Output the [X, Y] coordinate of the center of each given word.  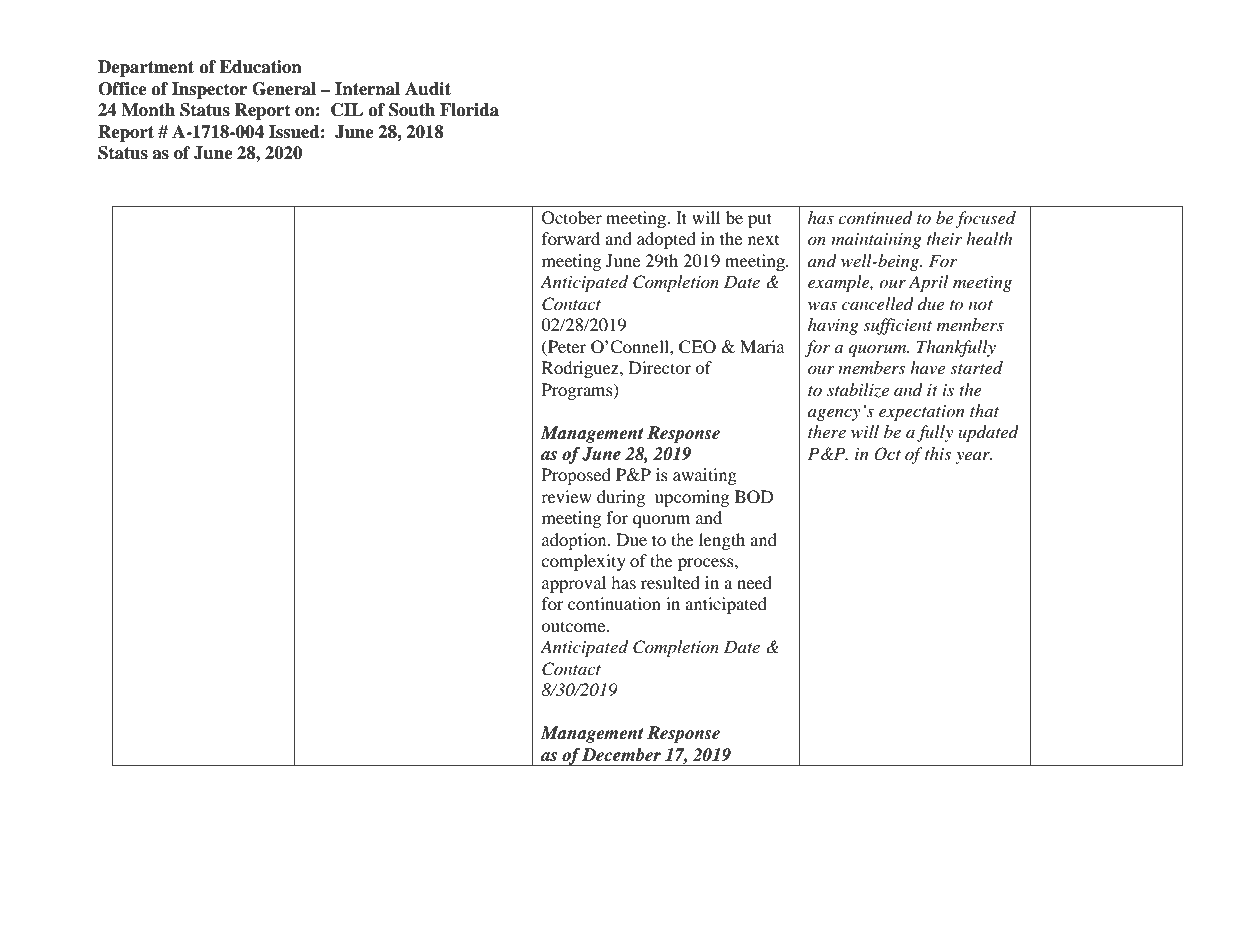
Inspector [209, 90]
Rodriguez [581, 369]
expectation [922, 413]
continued [875, 217]
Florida [469, 110]
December [621, 755]
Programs [578, 391]
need [754, 582]
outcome [574, 626]
